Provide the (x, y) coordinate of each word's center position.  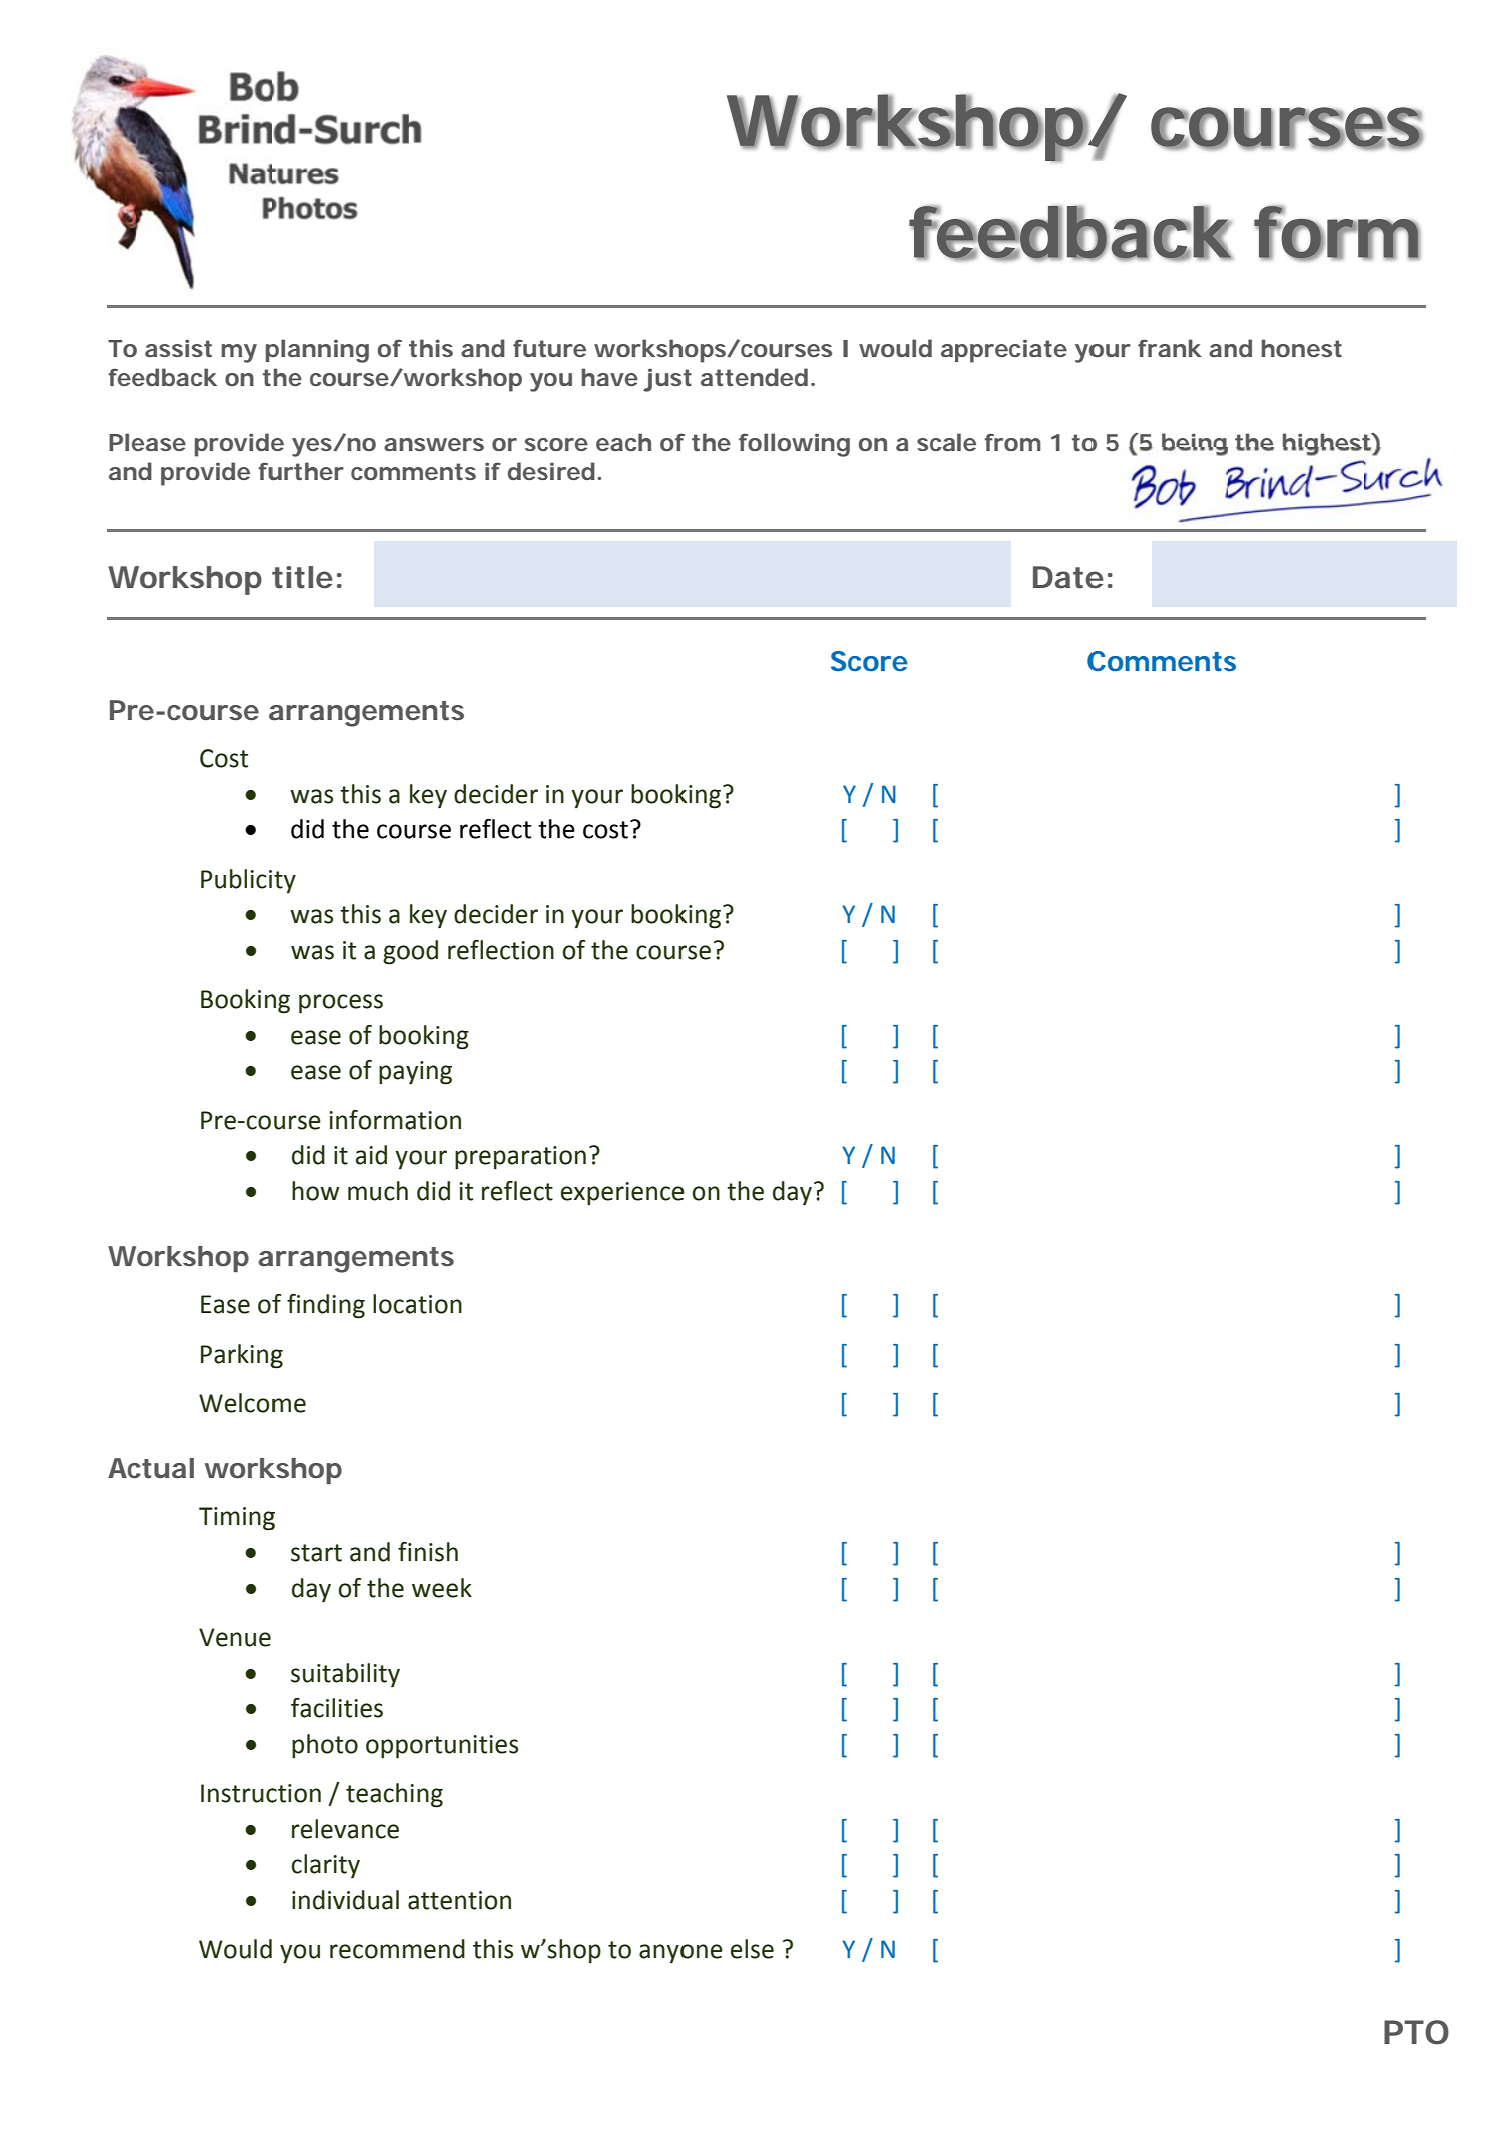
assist (178, 348)
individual (345, 1900)
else (752, 1949)
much (378, 1191)
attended (754, 377)
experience (623, 1194)
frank (1170, 348)
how (316, 1191)
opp (387, 1749)
